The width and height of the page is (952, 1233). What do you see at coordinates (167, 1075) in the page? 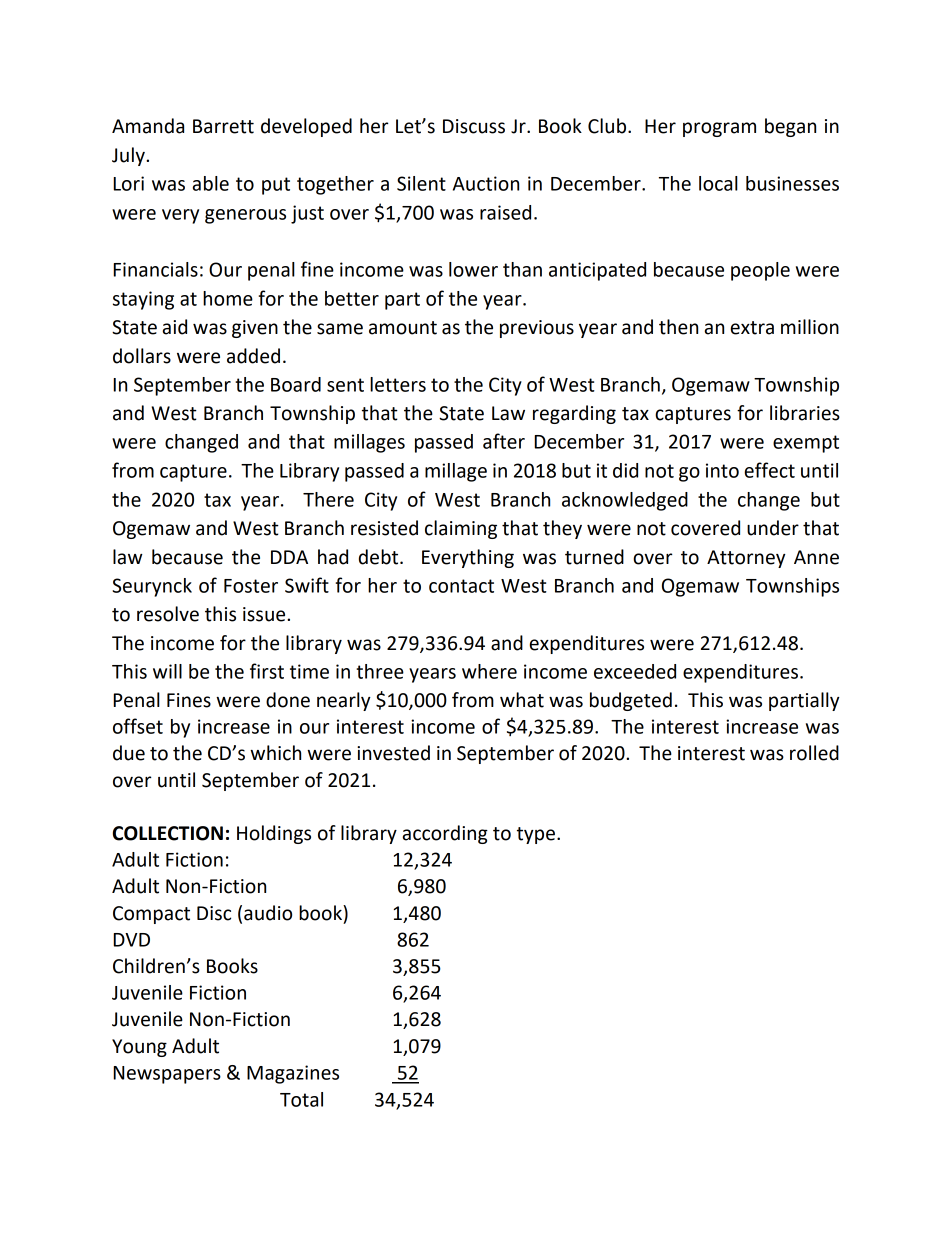
I see `Newspapers` at bounding box center [167, 1075].
